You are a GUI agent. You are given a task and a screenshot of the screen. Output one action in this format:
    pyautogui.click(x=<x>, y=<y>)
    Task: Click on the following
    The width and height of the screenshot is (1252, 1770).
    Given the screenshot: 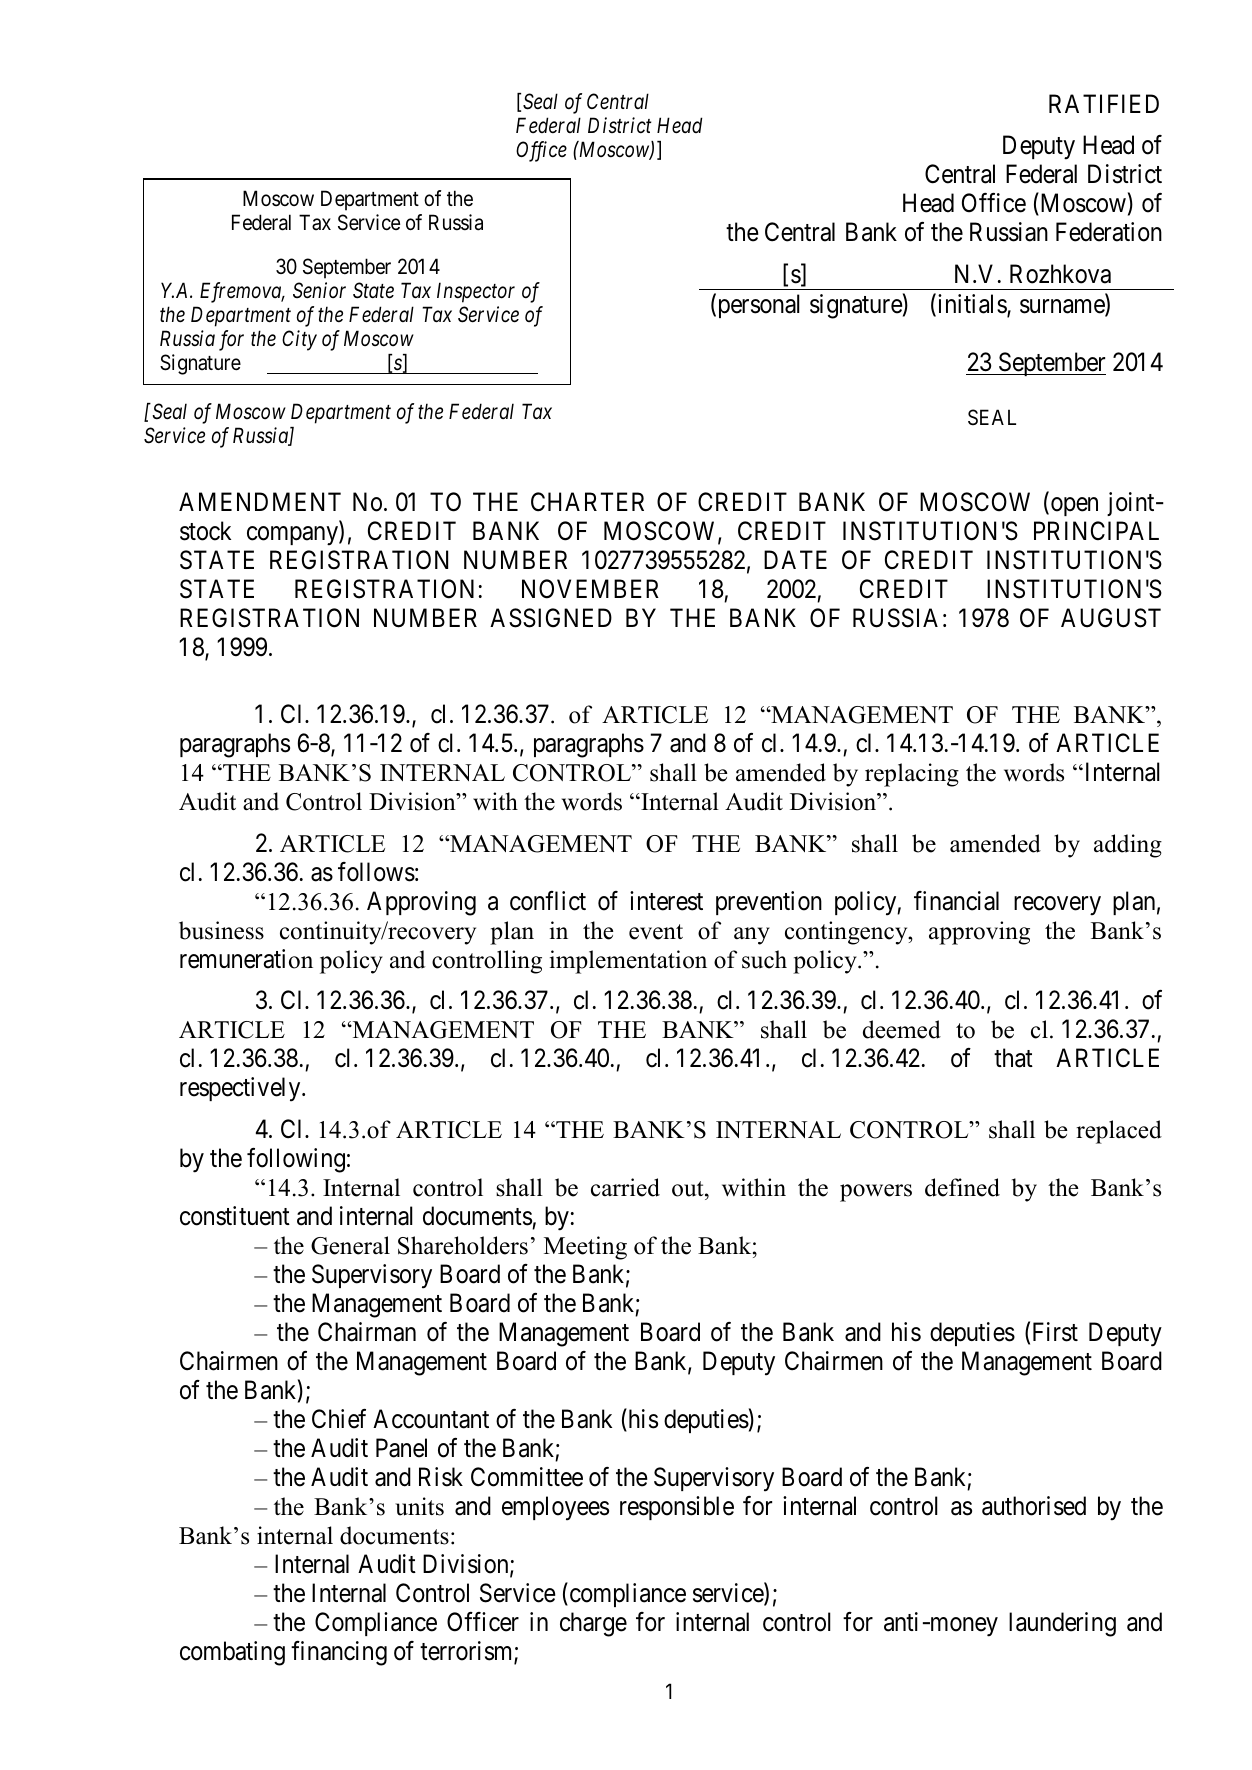 What is the action you would take?
    pyautogui.click(x=296, y=1160)
